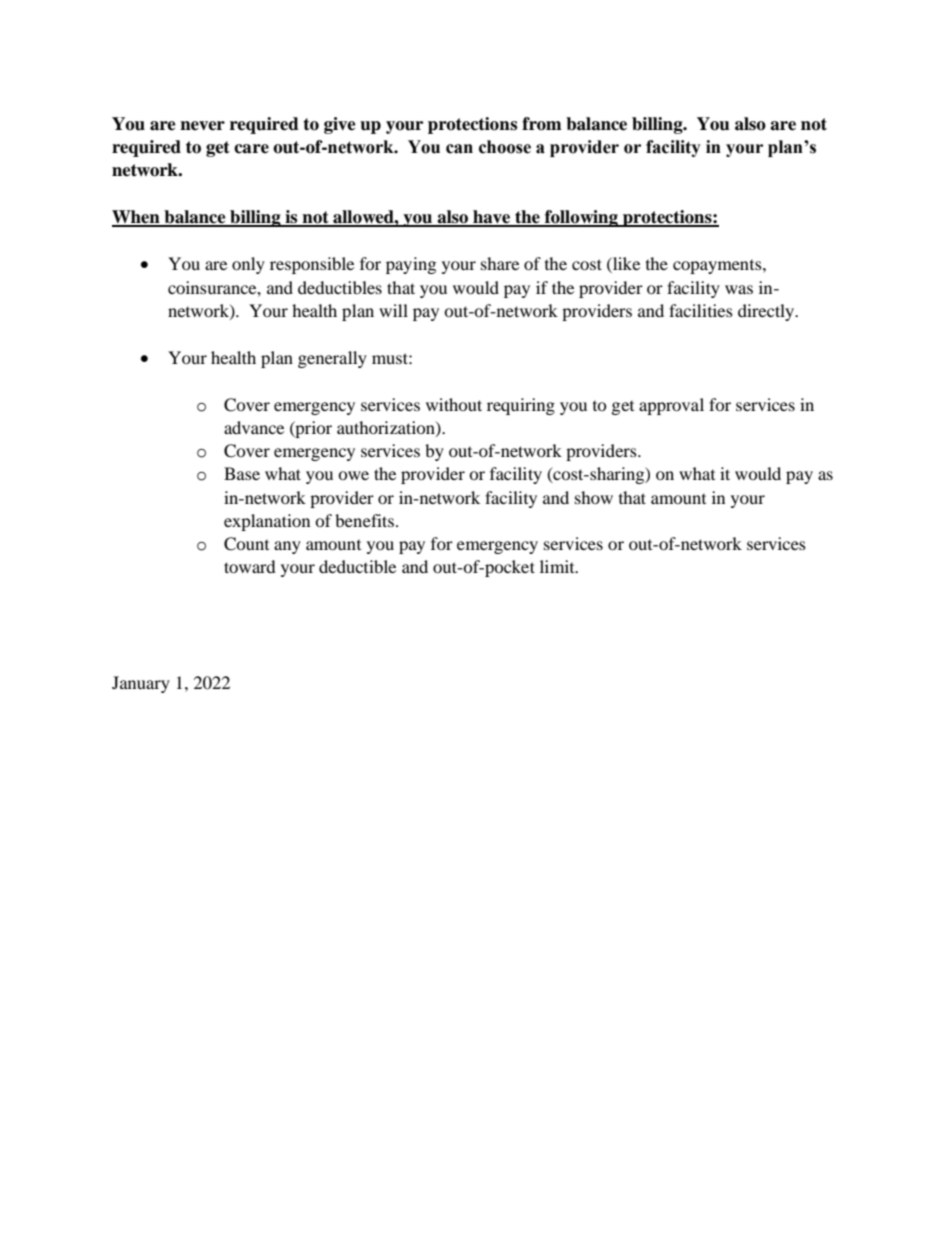 The width and height of the page is (952, 1233). I want to click on will, so click(393, 310).
